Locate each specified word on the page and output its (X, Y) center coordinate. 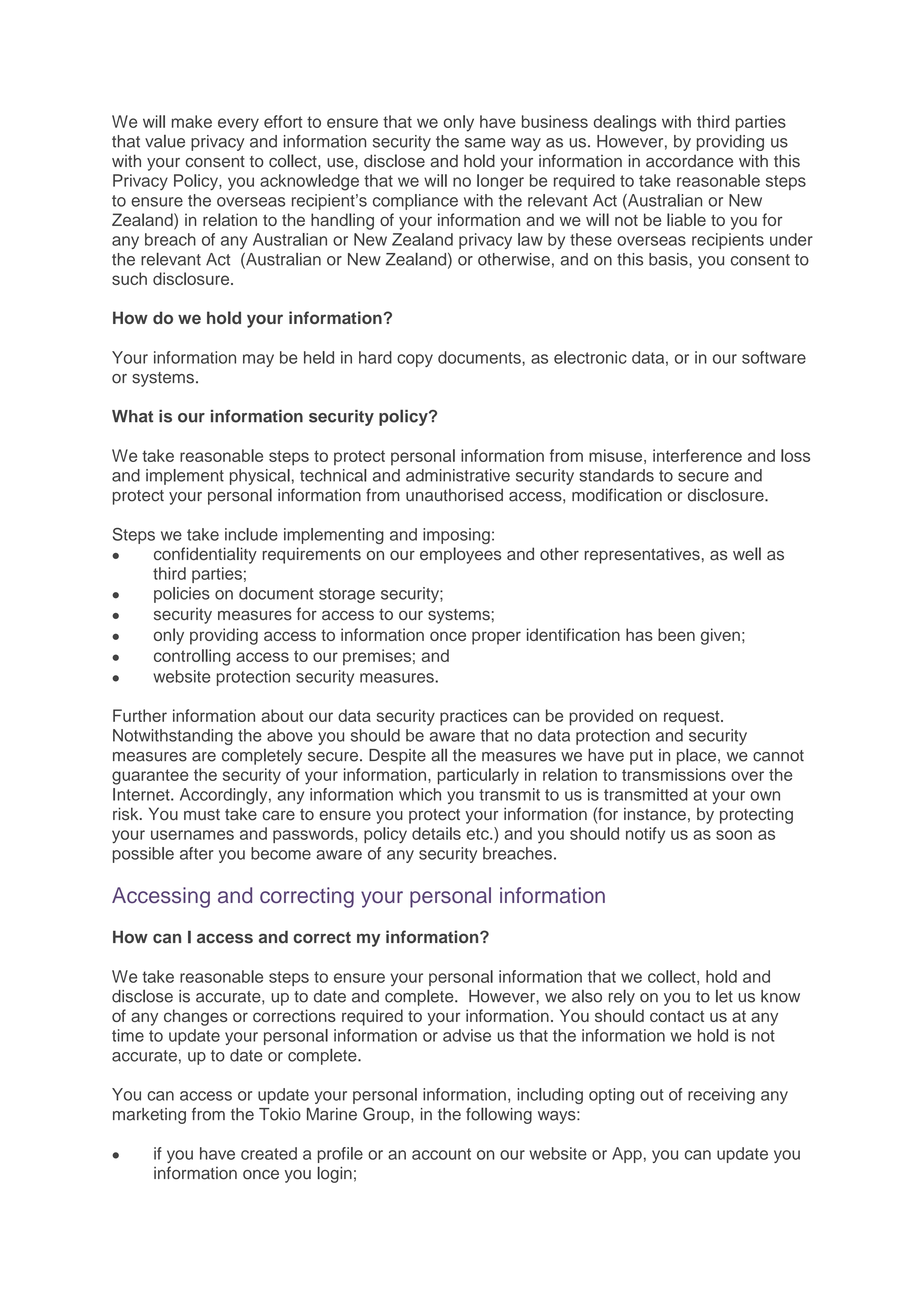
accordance (689, 161)
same (485, 143)
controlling (192, 657)
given (720, 636)
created (269, 1153)
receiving (721, 1096)
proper (496, 638)
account (441, 1154)
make (192, 121)
